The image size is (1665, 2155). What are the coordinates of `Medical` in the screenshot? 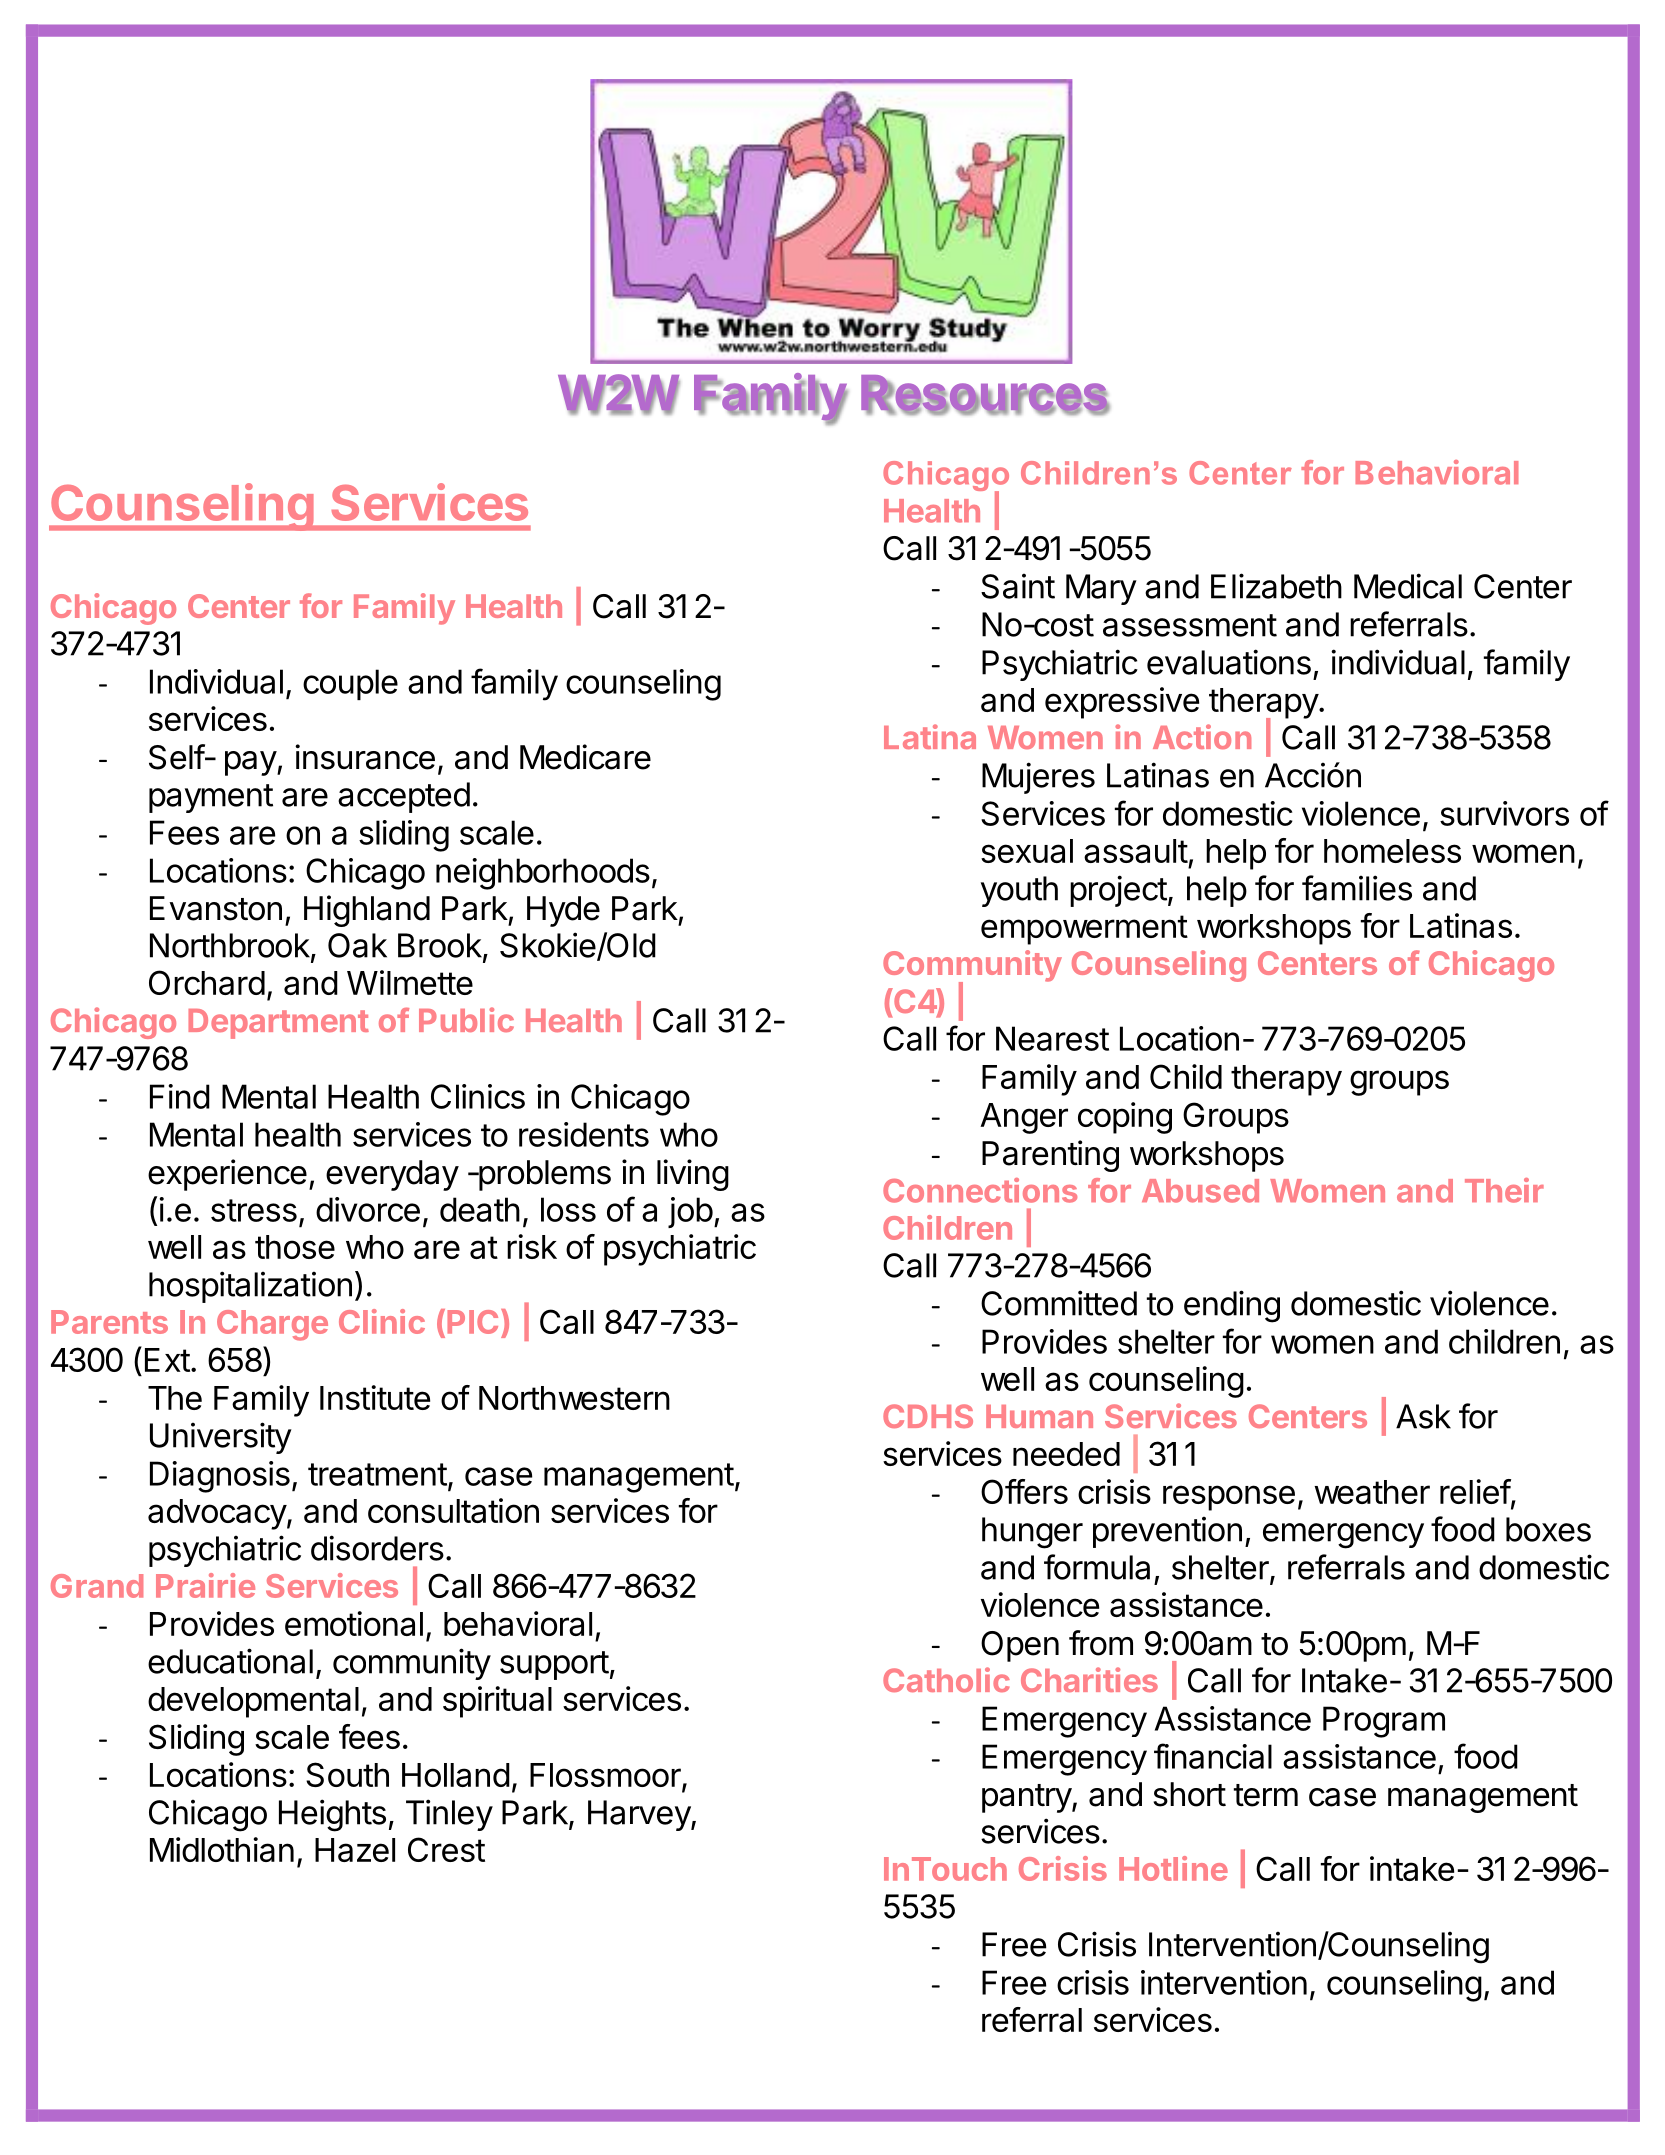 It's located at (1408, 586).
